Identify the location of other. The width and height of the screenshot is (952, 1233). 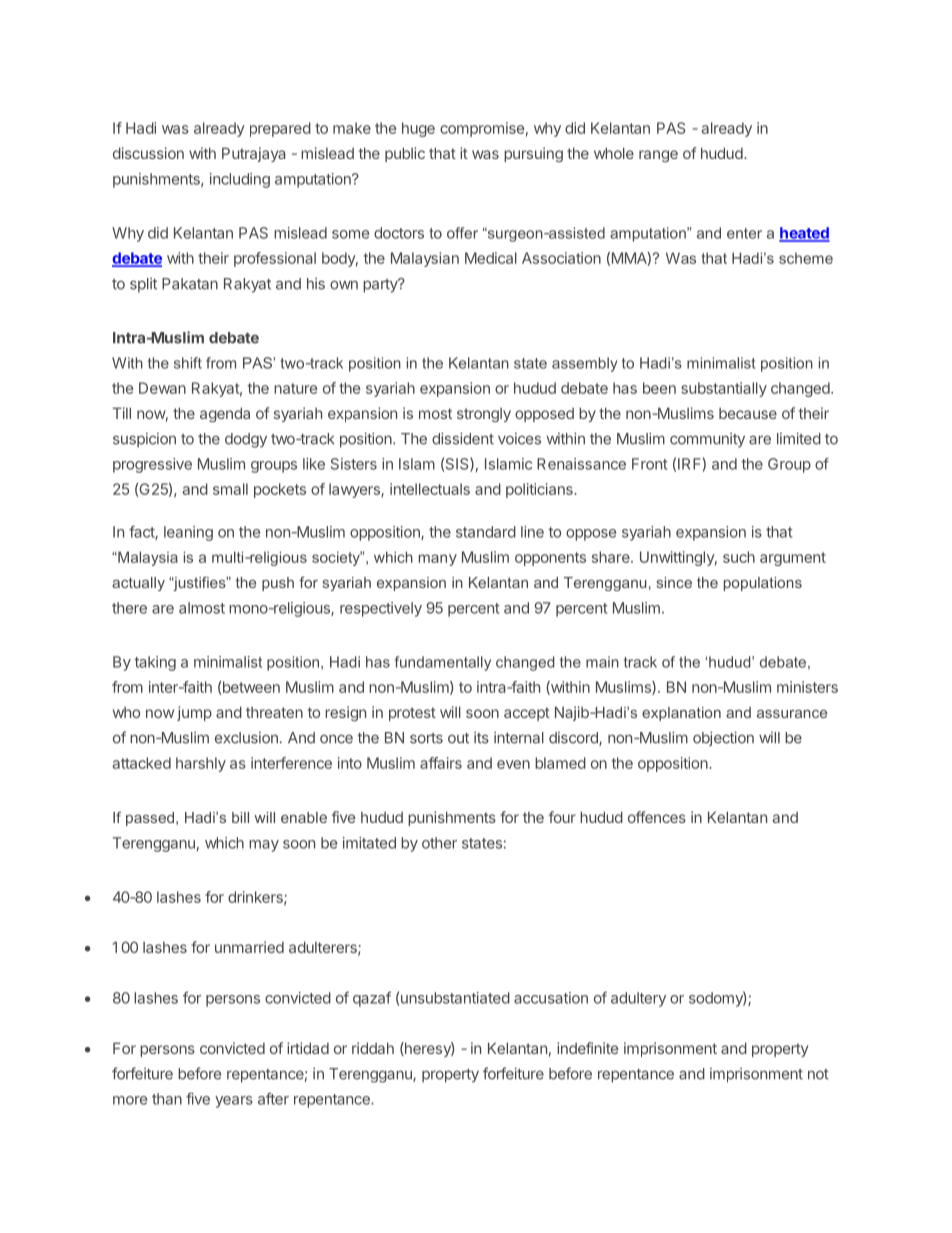
(439, 843).
